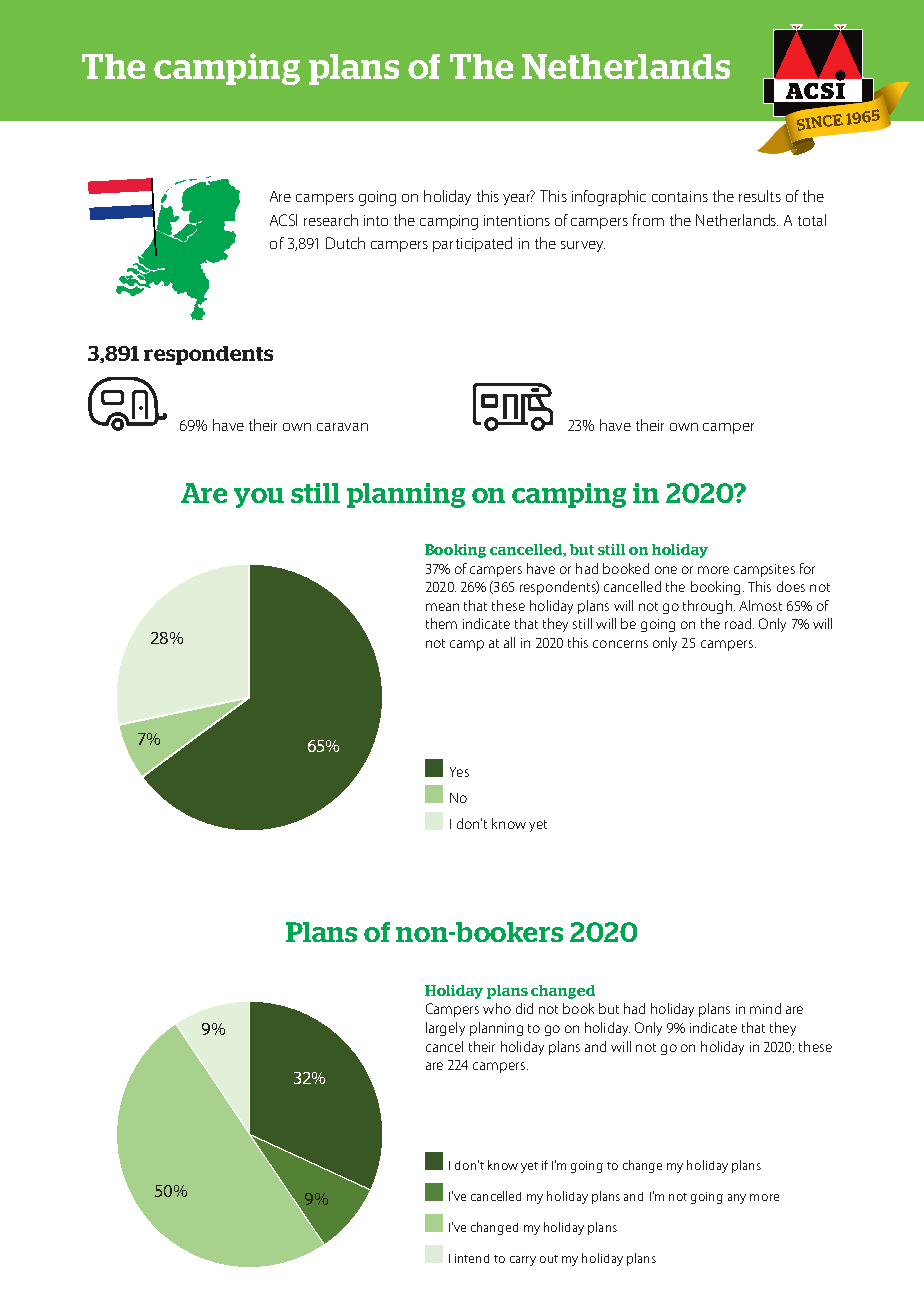 Image resolution: width=924 pixels, height=1308 pixels. I want to click on intend, so click(472, 1258).
